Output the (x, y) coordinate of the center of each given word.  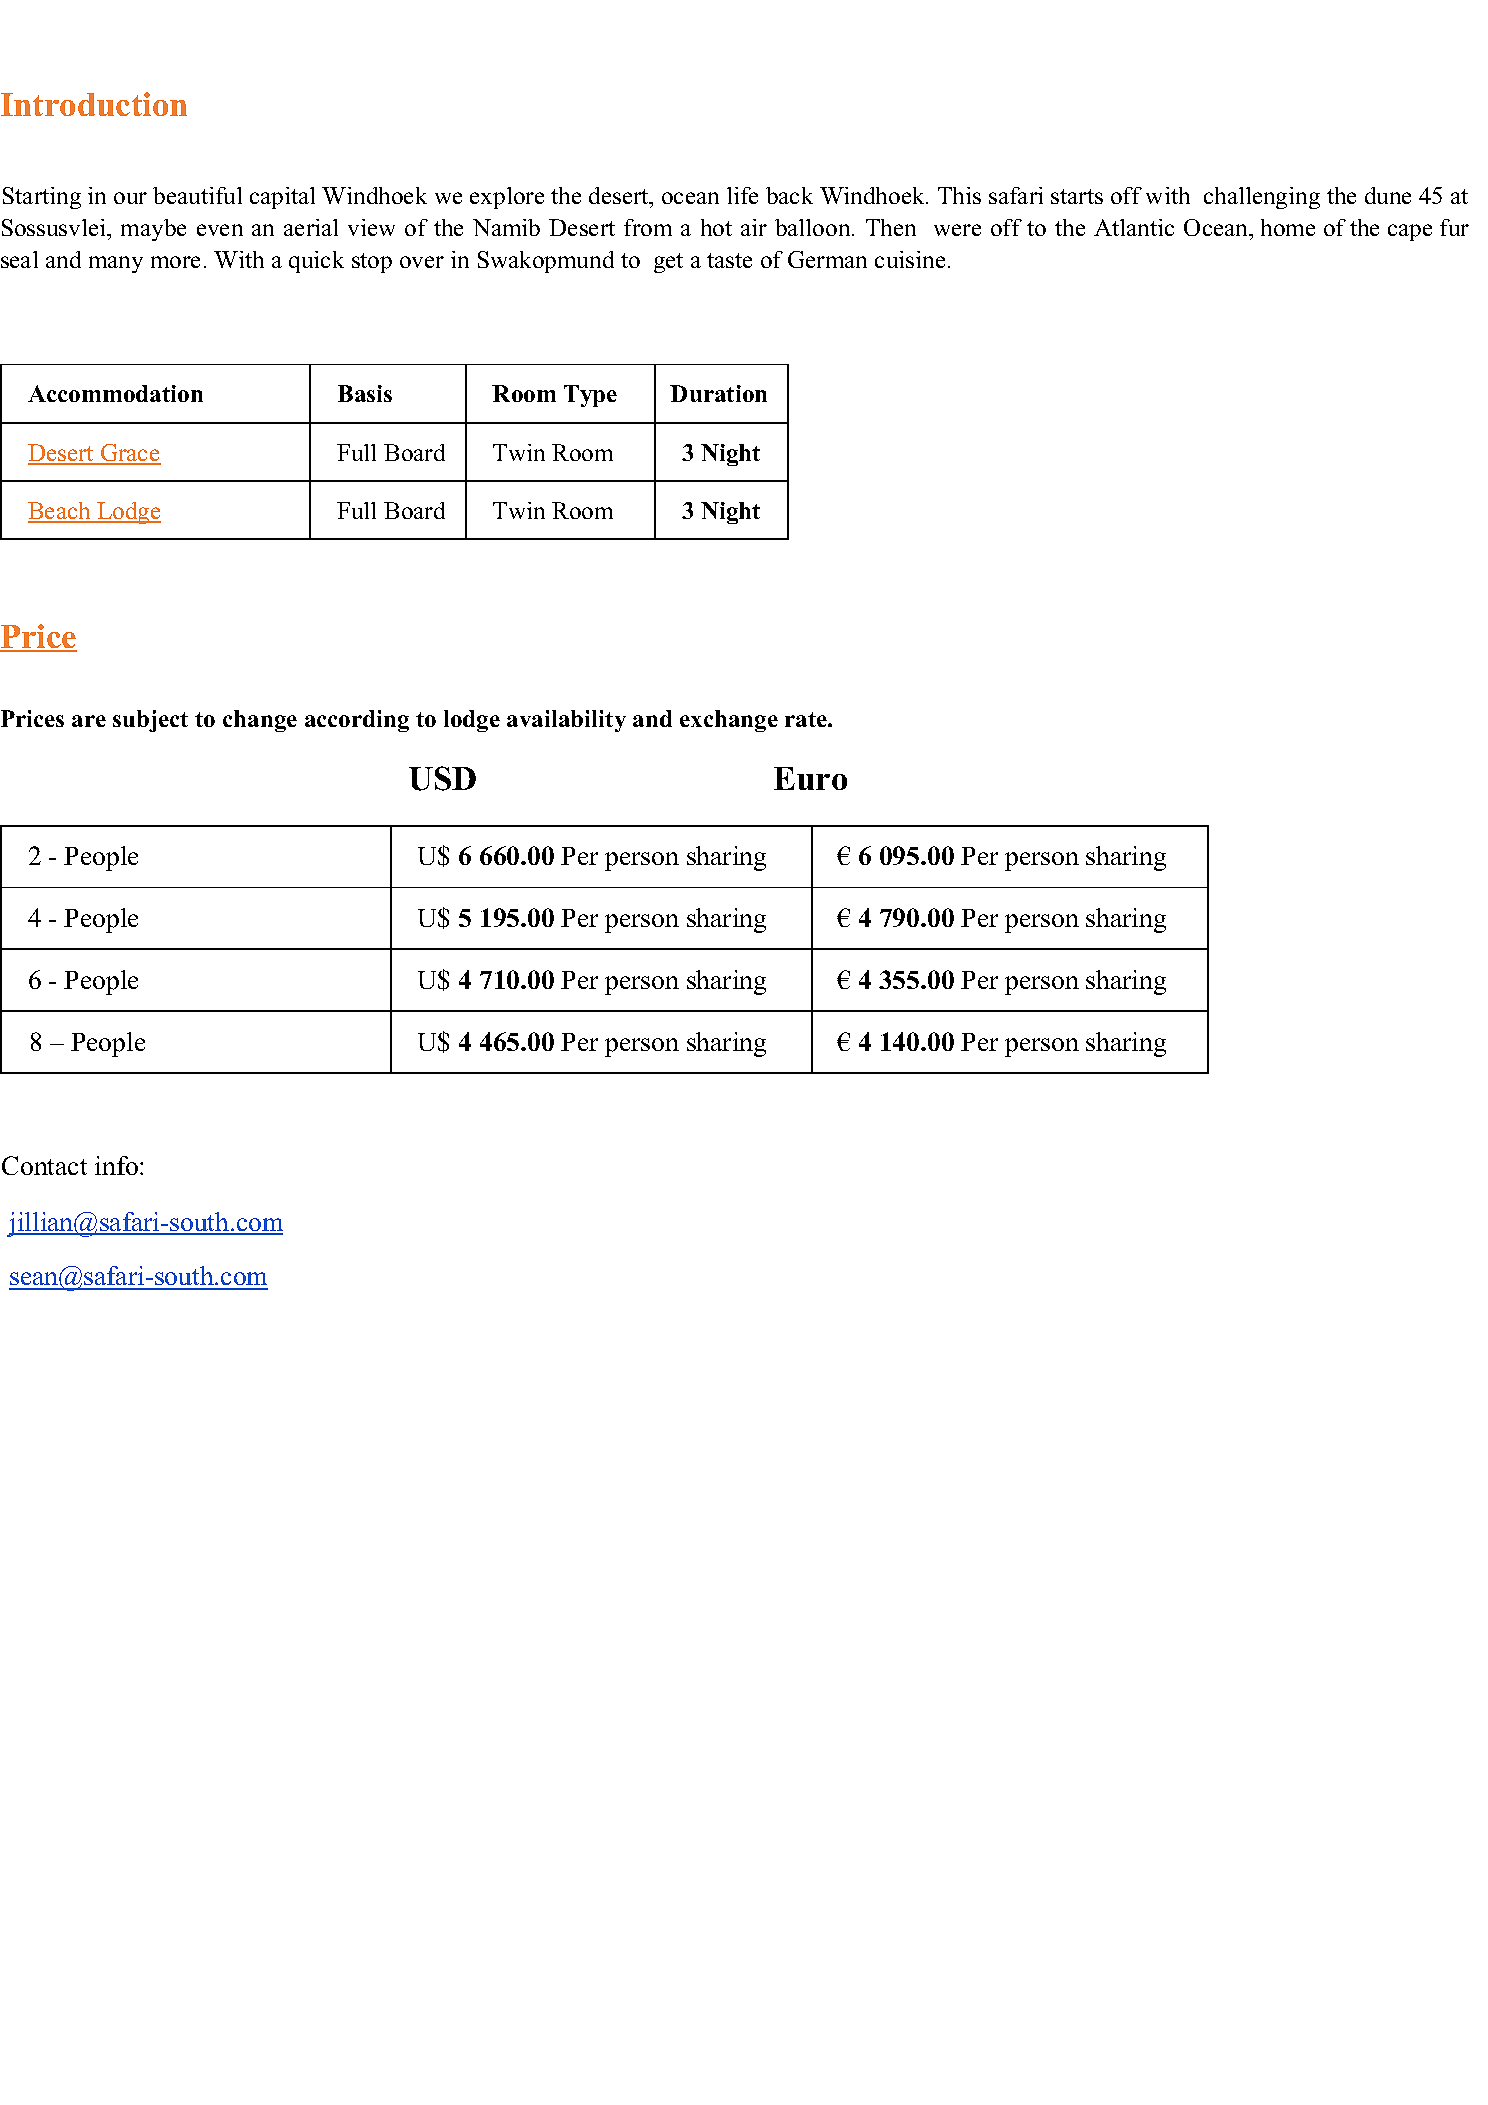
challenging (1262, 198)
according (357, 721)
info (118, 1165)
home (1288, 227)
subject (150, 721)
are (89, 721)
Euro (810, 778)
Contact (44, 1165)
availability (566, 721)
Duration (718, 393)
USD (442, 778)
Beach (60, 512)
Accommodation (115, 393)
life (742, 195)
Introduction (94, 104)
